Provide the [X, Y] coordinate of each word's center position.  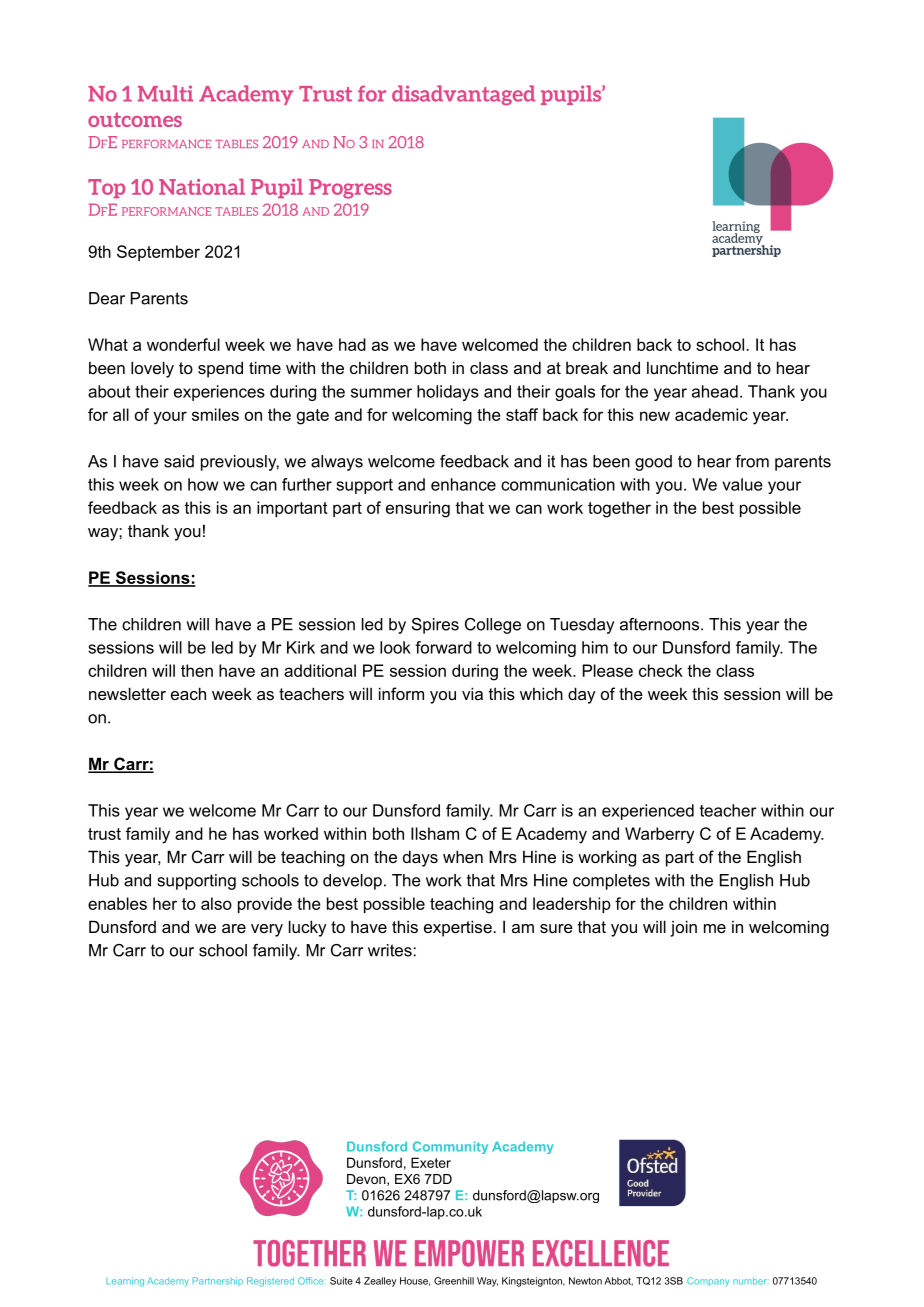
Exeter [431, 1162]
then [197, 670]
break [587, 367]
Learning [125, 1282]
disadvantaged [463, 95]
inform [401, 693]
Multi [165, 93]
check [661, 670]
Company [708, 1281]
